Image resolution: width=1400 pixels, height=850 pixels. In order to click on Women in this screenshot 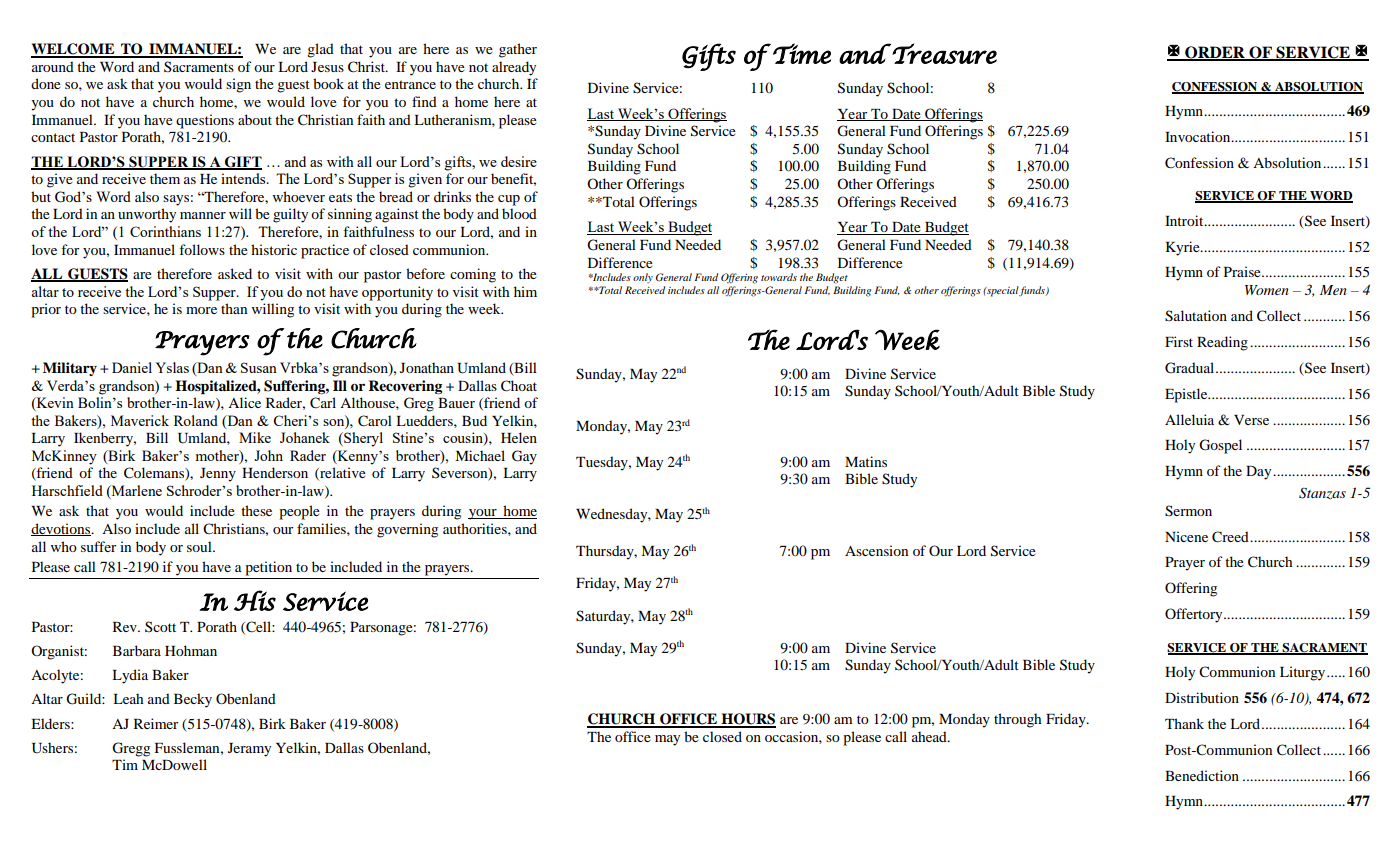, I will do `click(1267, 290)`.
